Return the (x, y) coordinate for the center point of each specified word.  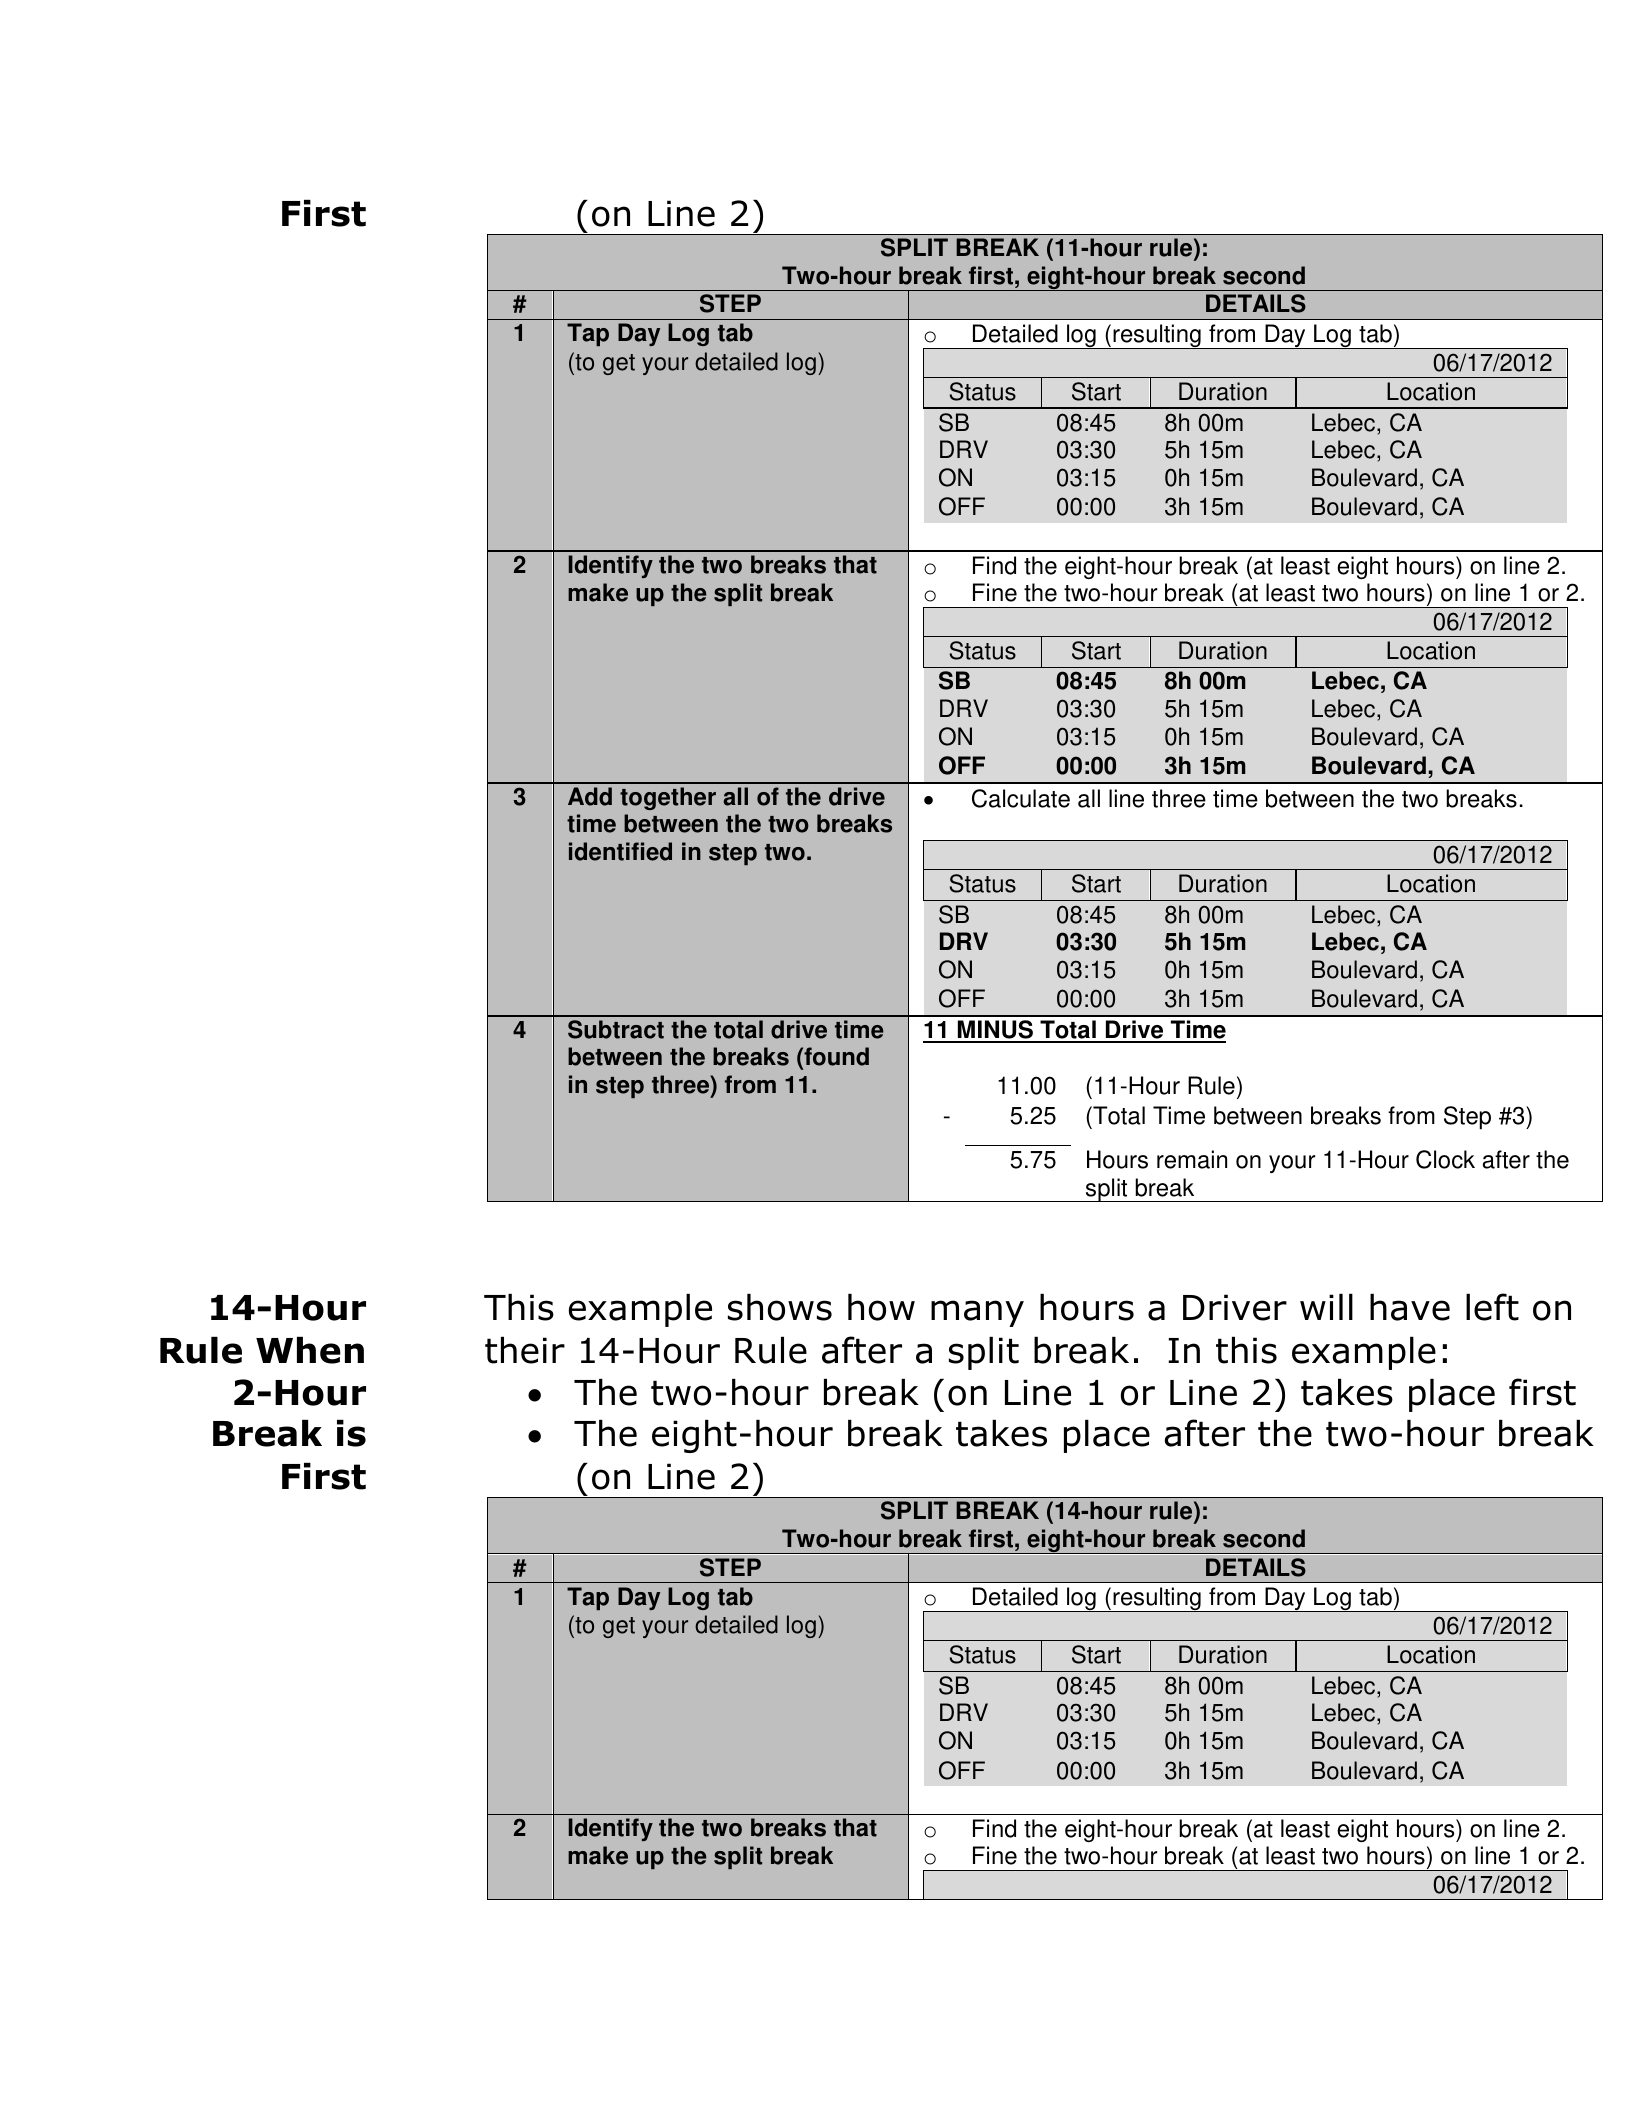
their (525, 1350)
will (1326, 1307)
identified (620, 851)
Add (590, 796)
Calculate (1021, 798)
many (977, 1313)
